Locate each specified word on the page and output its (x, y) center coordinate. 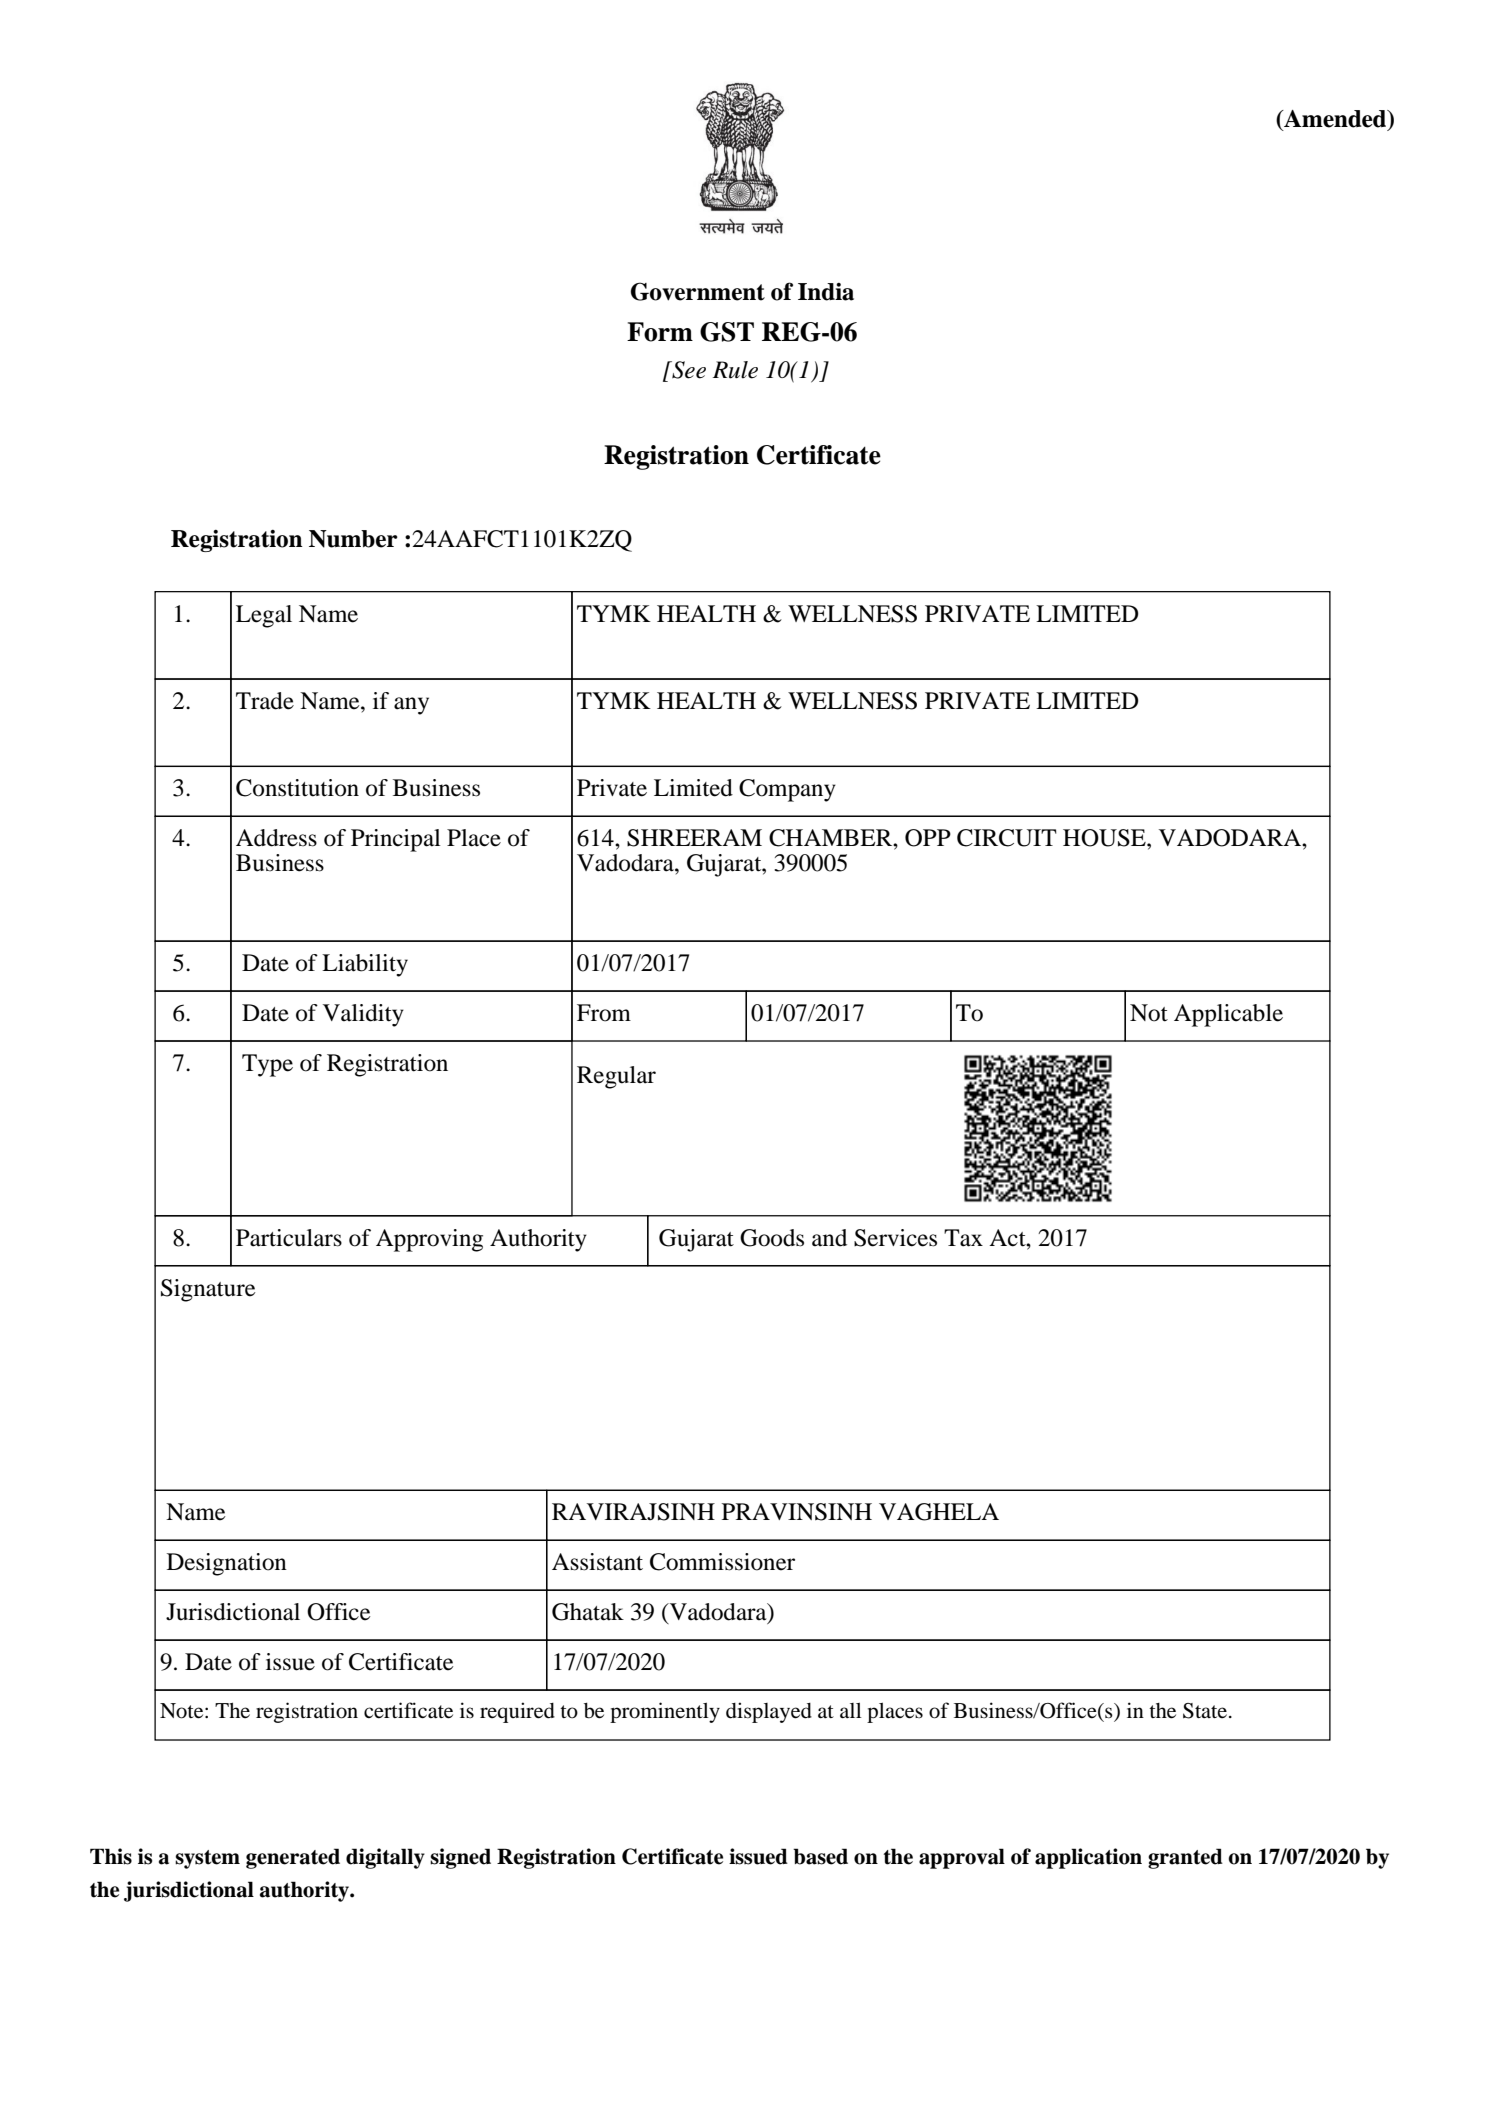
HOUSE (1105, 838)
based (820, 1856)
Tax (963, 1238)
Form (660, 332)
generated (293, 1858)
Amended (1335, 120)
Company (787, 790)
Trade (265, 701)
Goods (772, 1238)
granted (1185, 1858)
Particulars (289, 1238)
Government (698, 291)
